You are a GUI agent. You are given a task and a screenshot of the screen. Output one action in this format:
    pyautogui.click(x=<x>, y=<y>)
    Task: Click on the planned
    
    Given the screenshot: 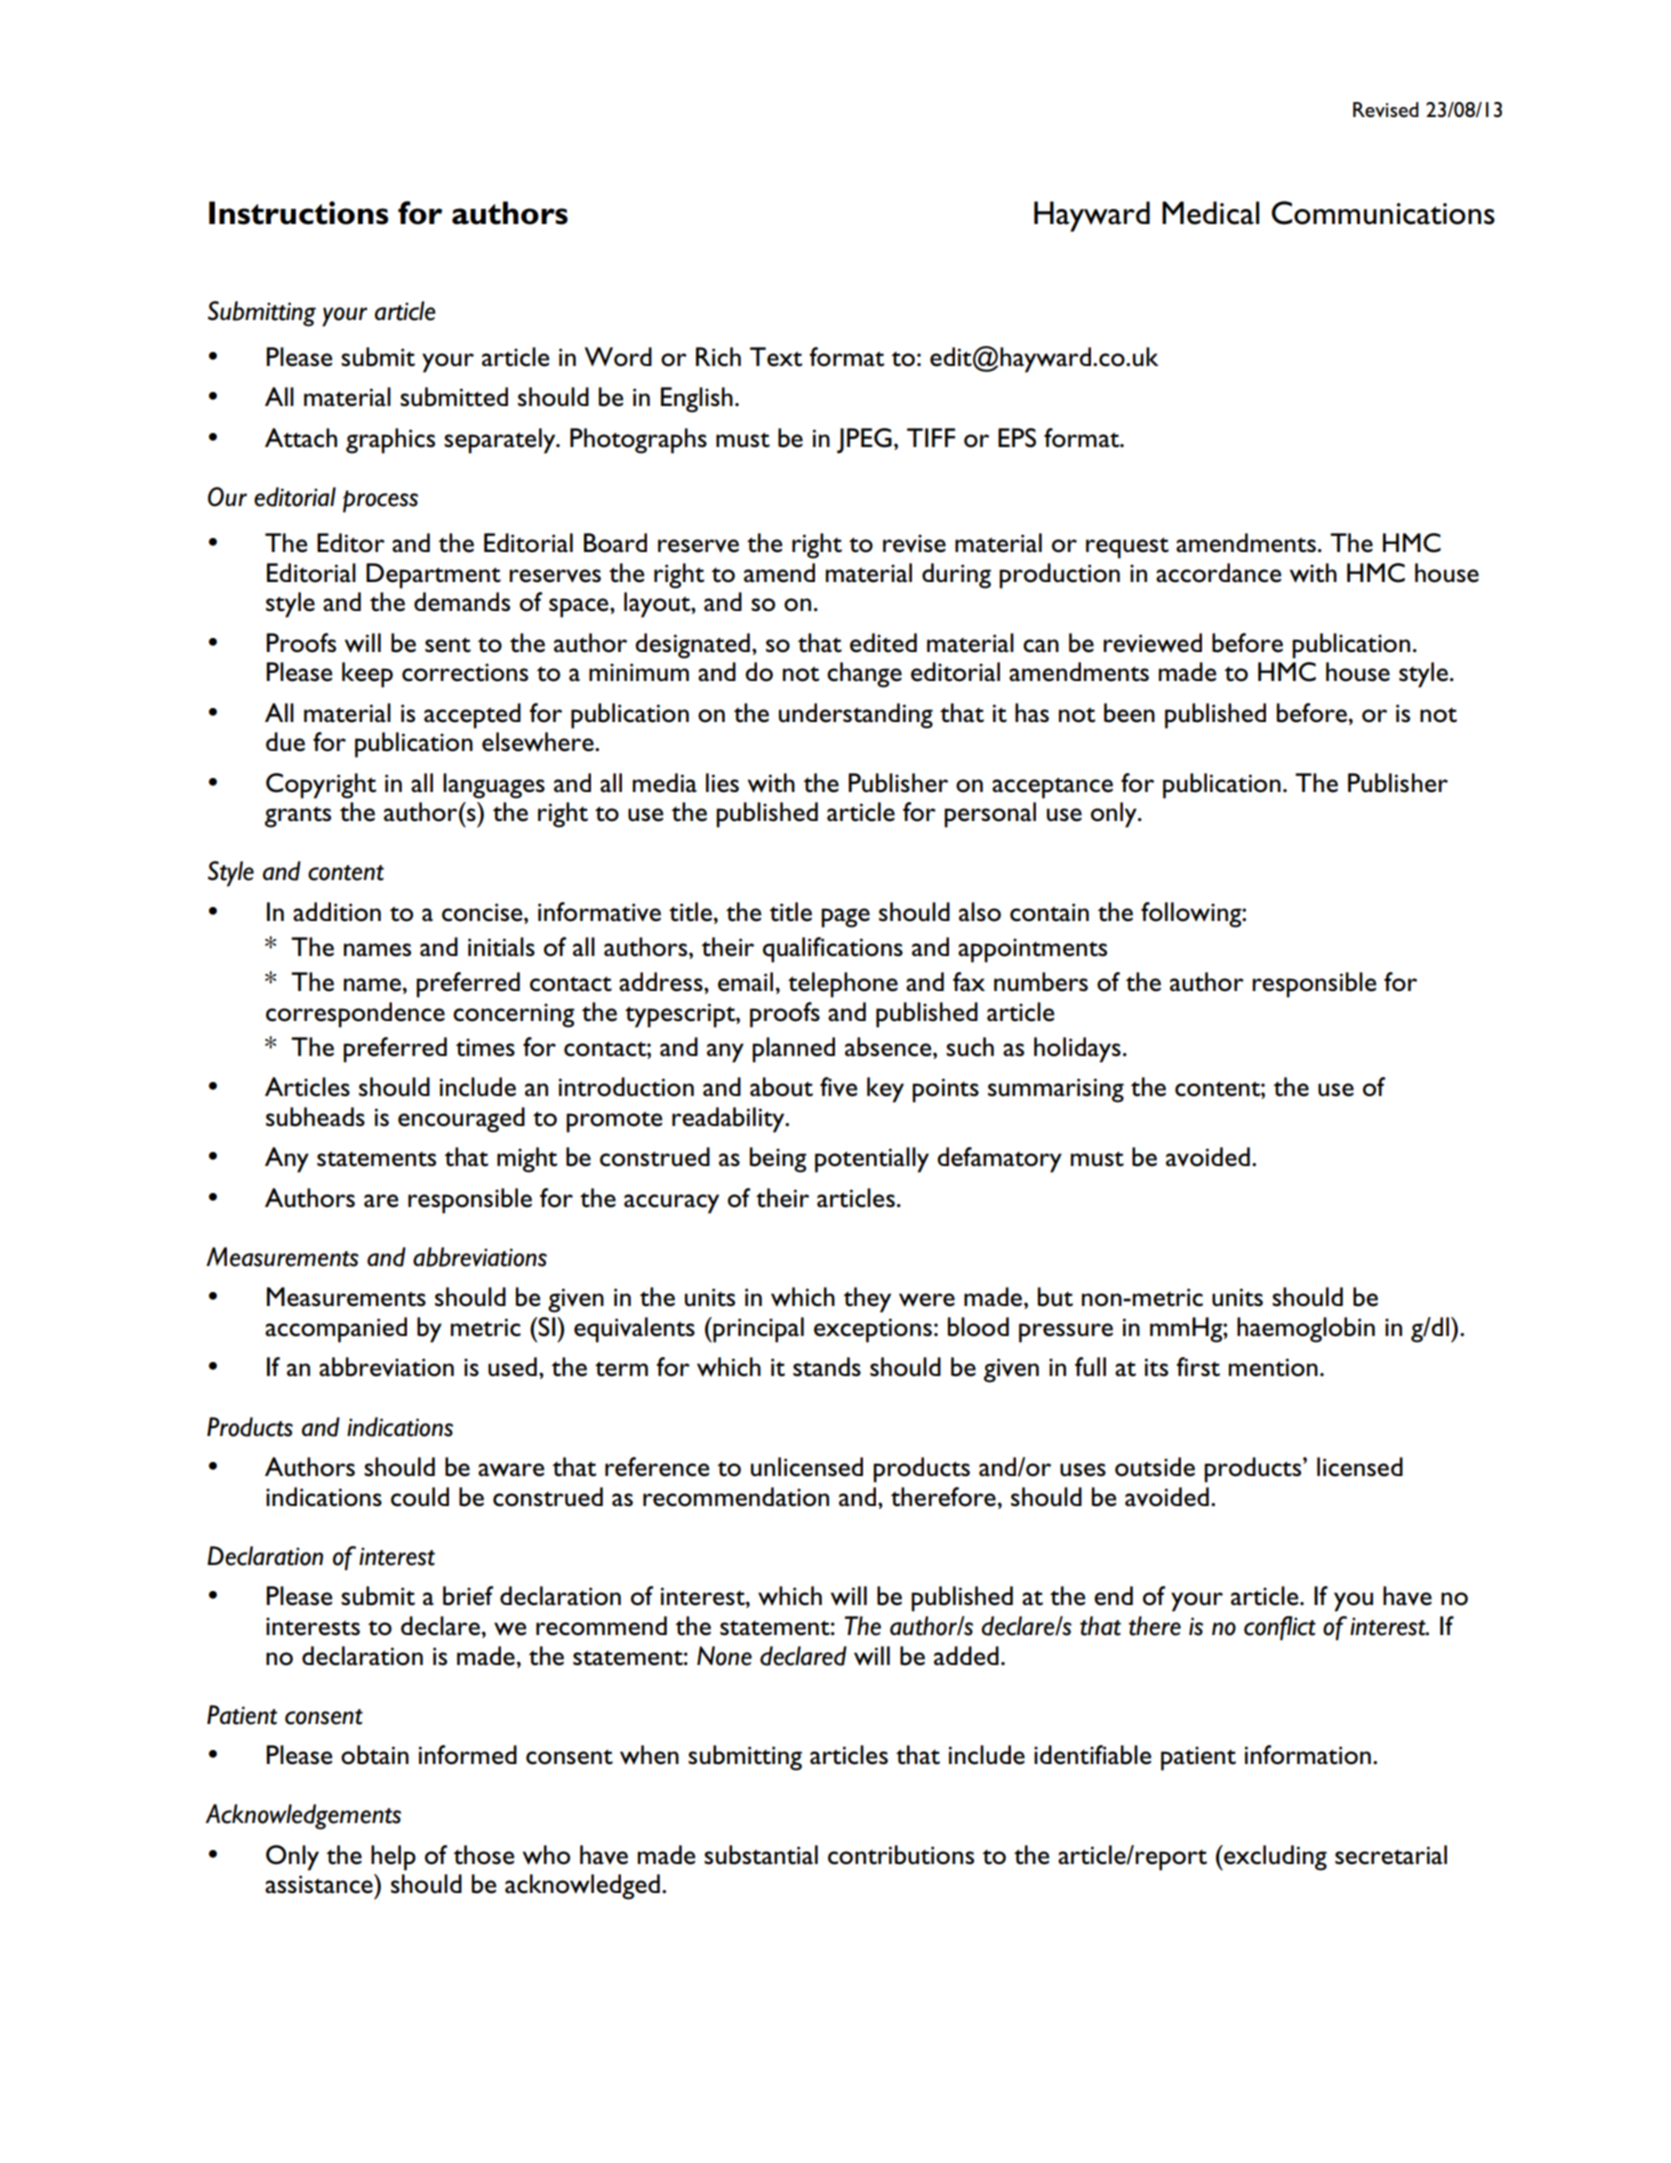 What is the action you would take?
    pyautogui.click(x=793, y=1050)
